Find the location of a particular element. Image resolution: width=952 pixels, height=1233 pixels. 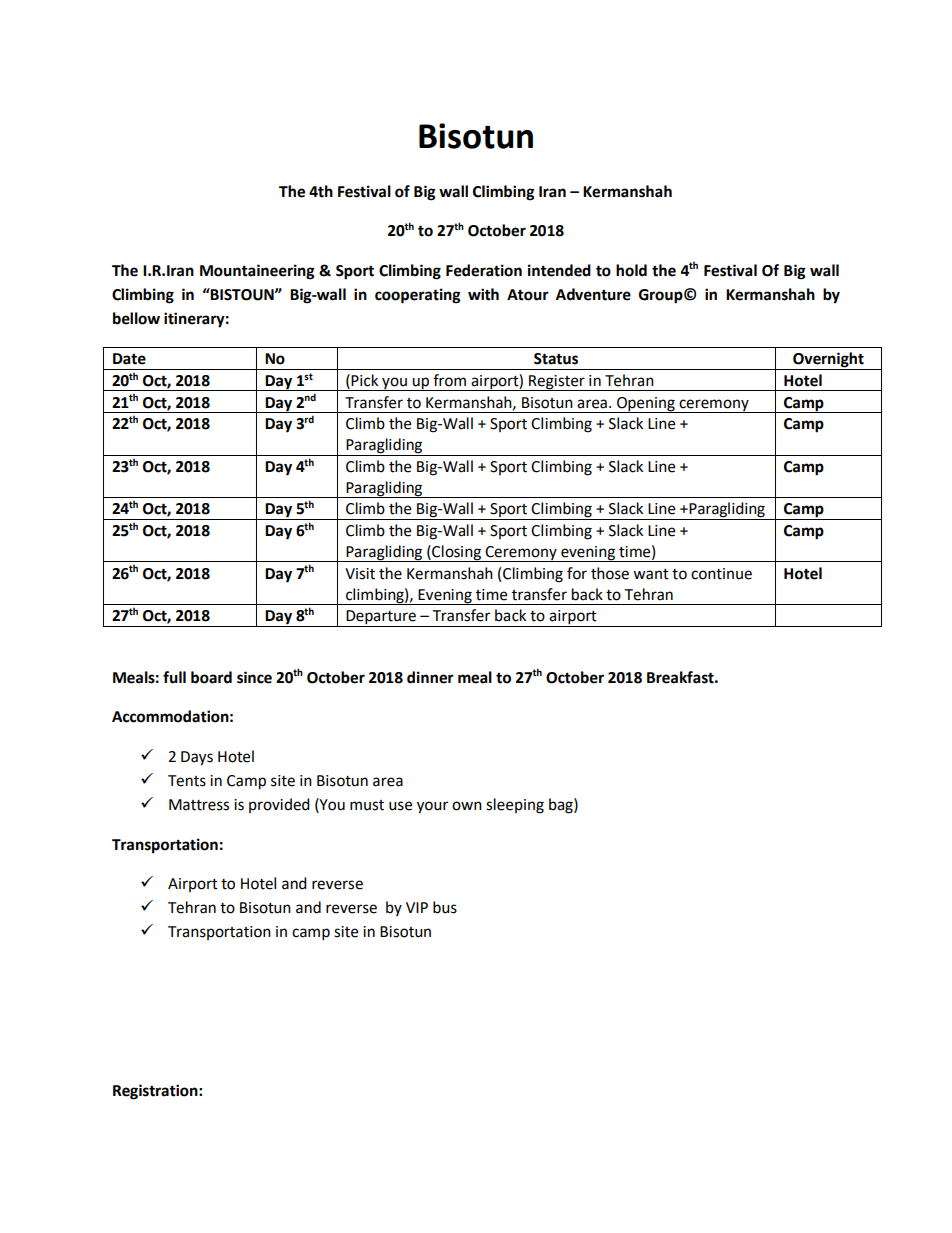

with is located at coordinates (483, 294).
